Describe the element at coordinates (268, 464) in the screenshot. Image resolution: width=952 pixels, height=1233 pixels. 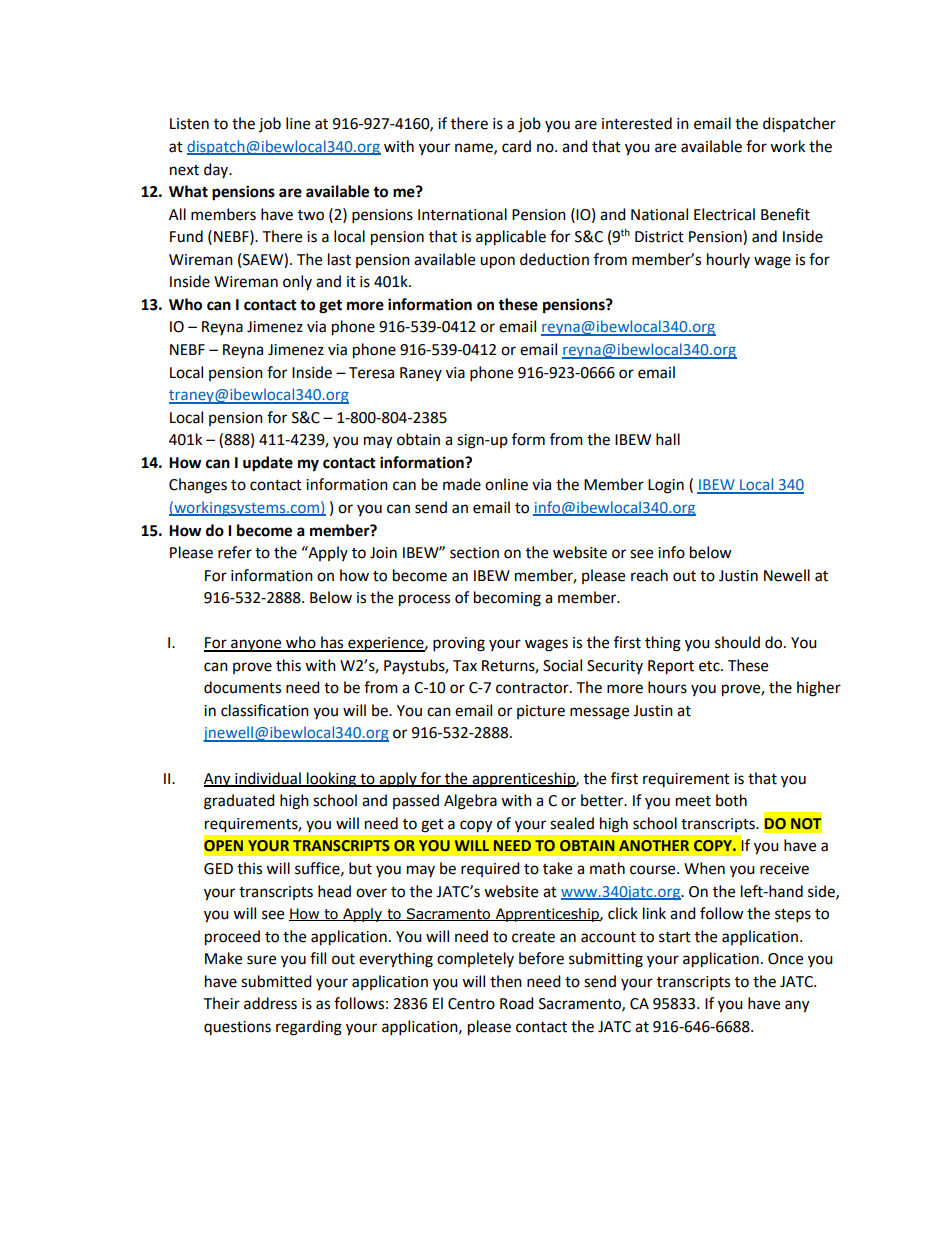
I see `update` at that location.
